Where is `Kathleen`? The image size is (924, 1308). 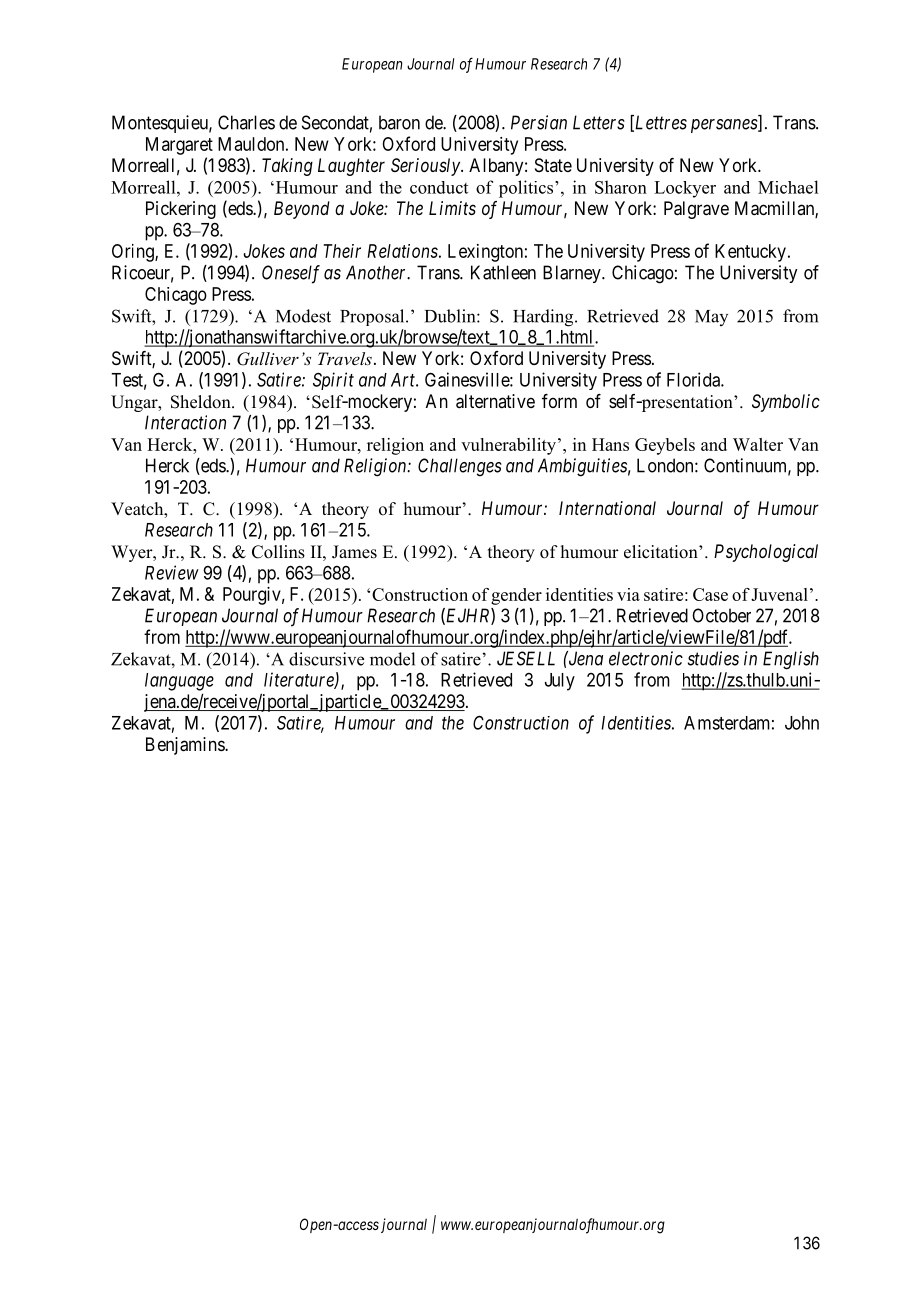 Kathleen is located at coordinates (503, 272).
